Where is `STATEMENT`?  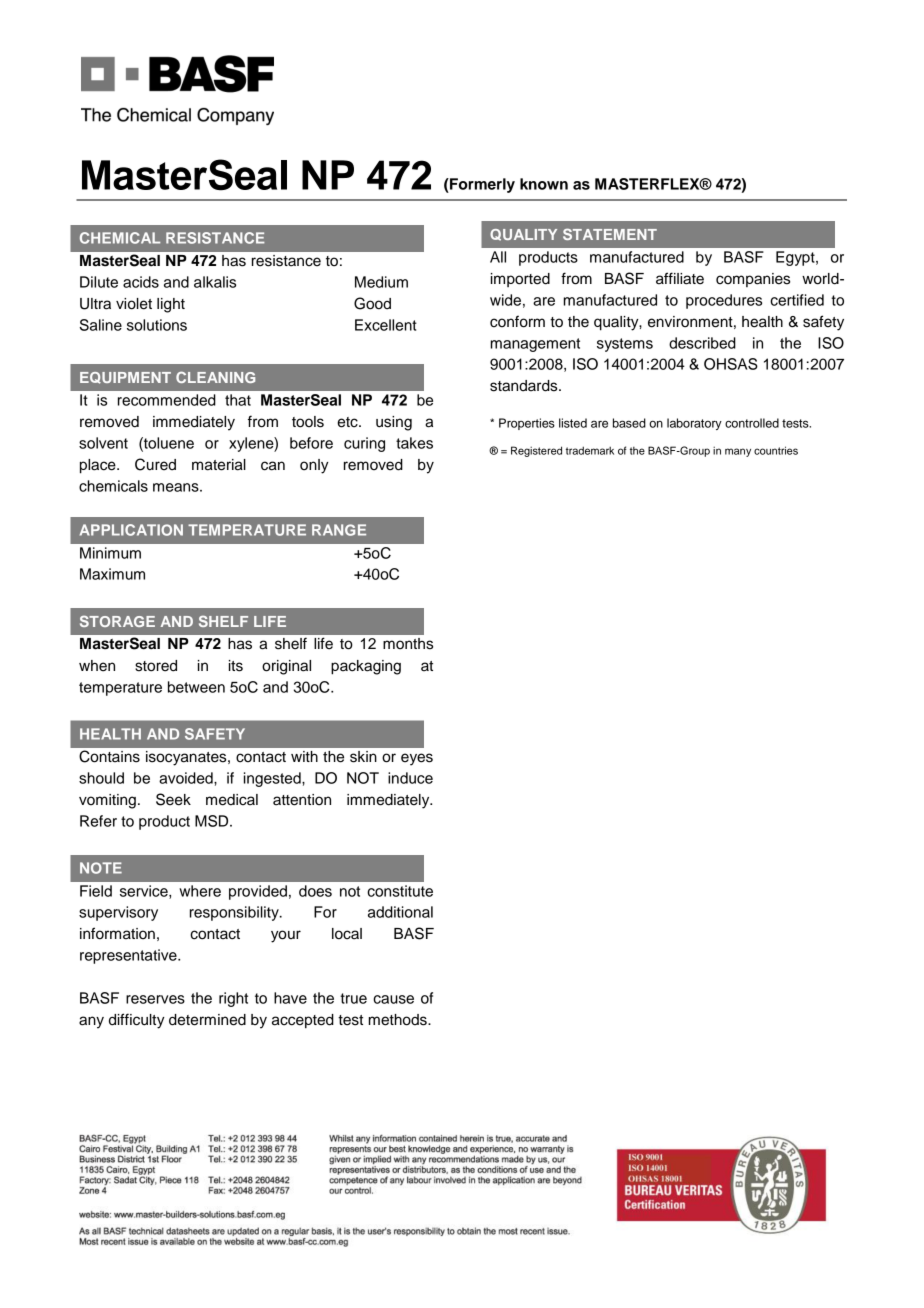 STATEMENT is located at coordinates (610, 234).
